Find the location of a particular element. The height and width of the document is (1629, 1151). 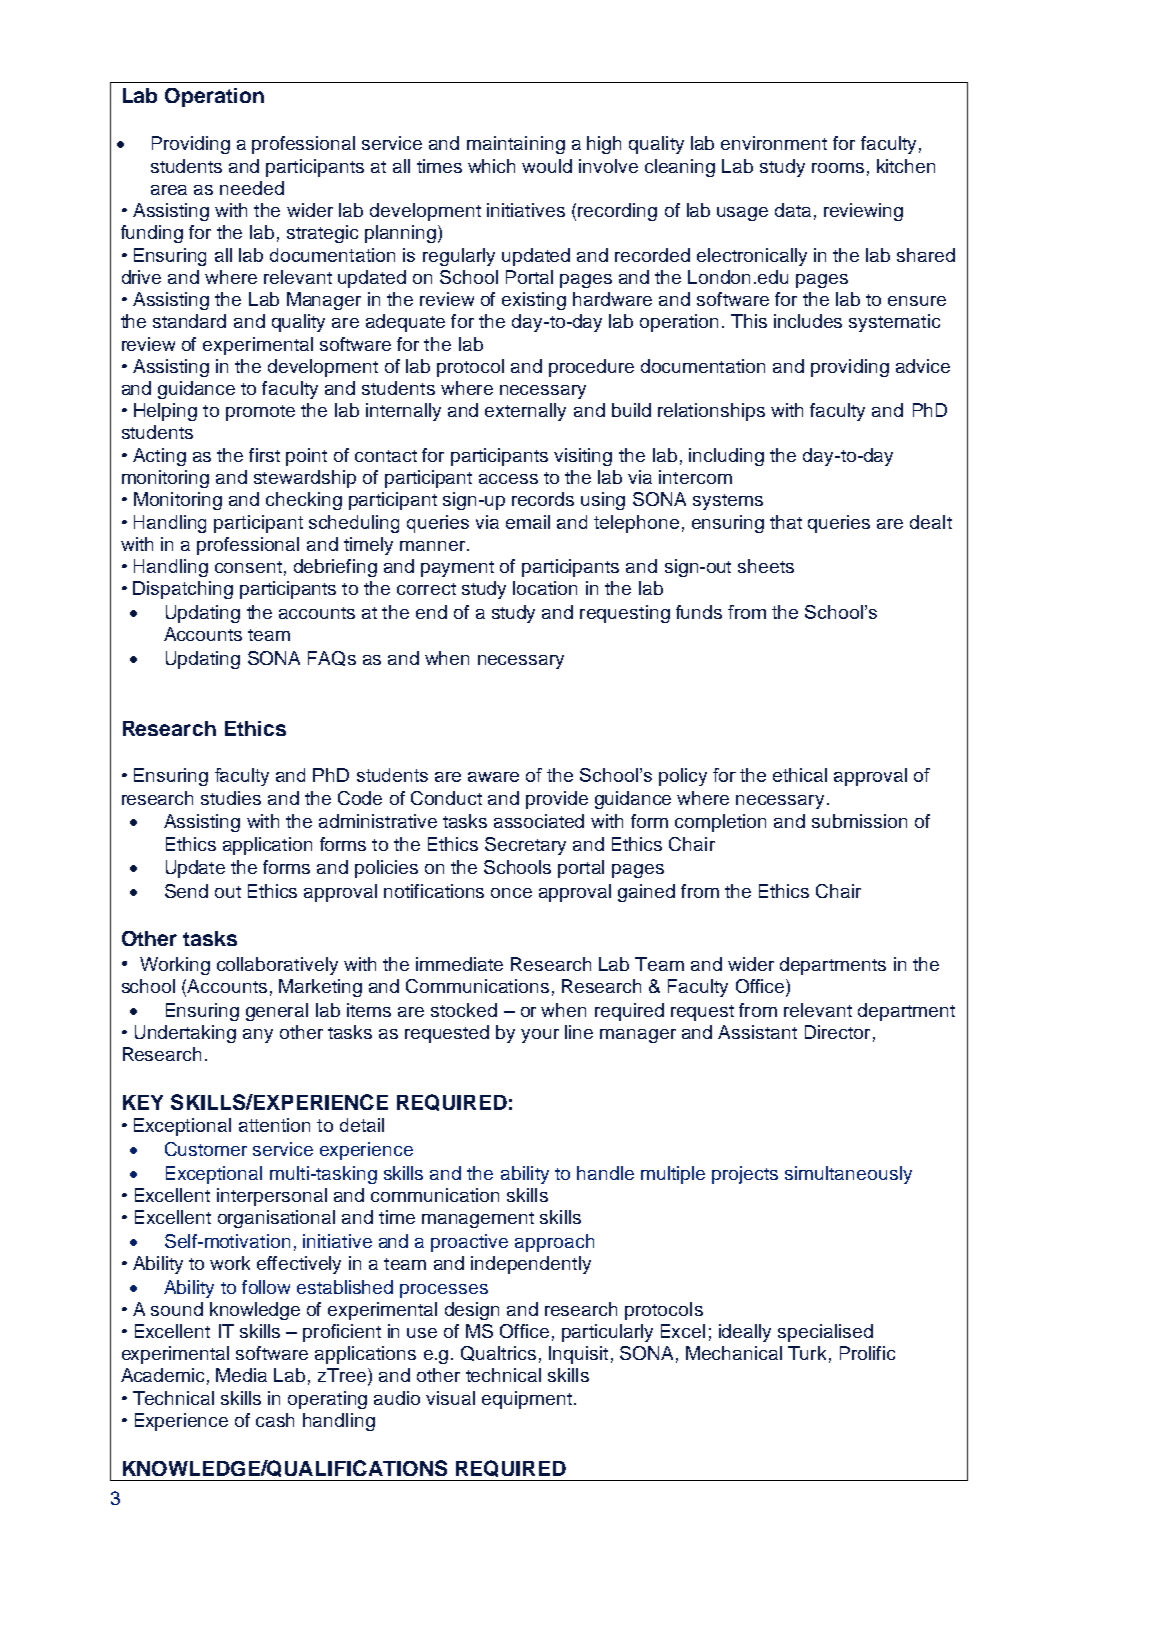

your is located at coordinates (540, 1036).
